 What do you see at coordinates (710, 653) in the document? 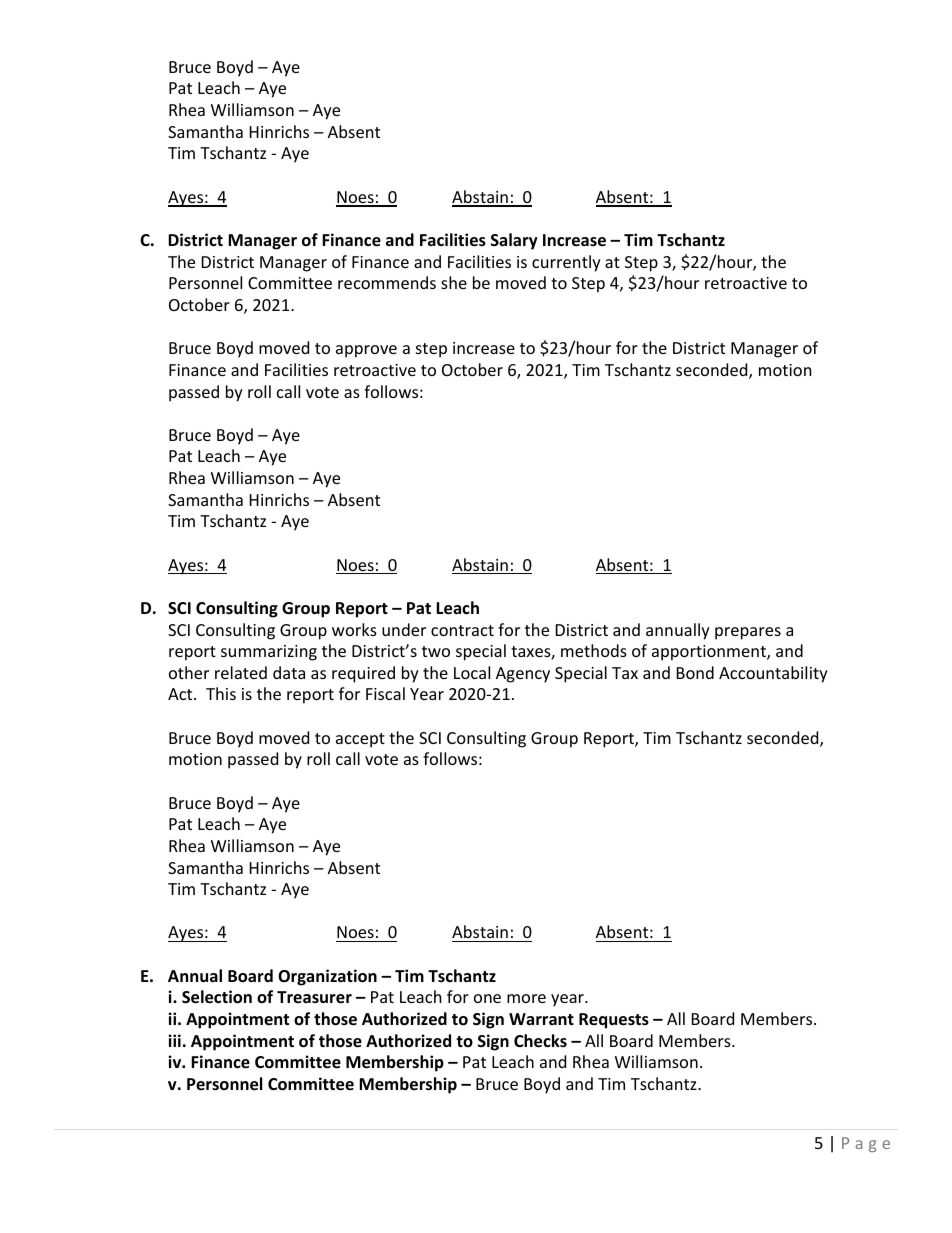
I see `apportionment` at bounding box center [710, 653].
